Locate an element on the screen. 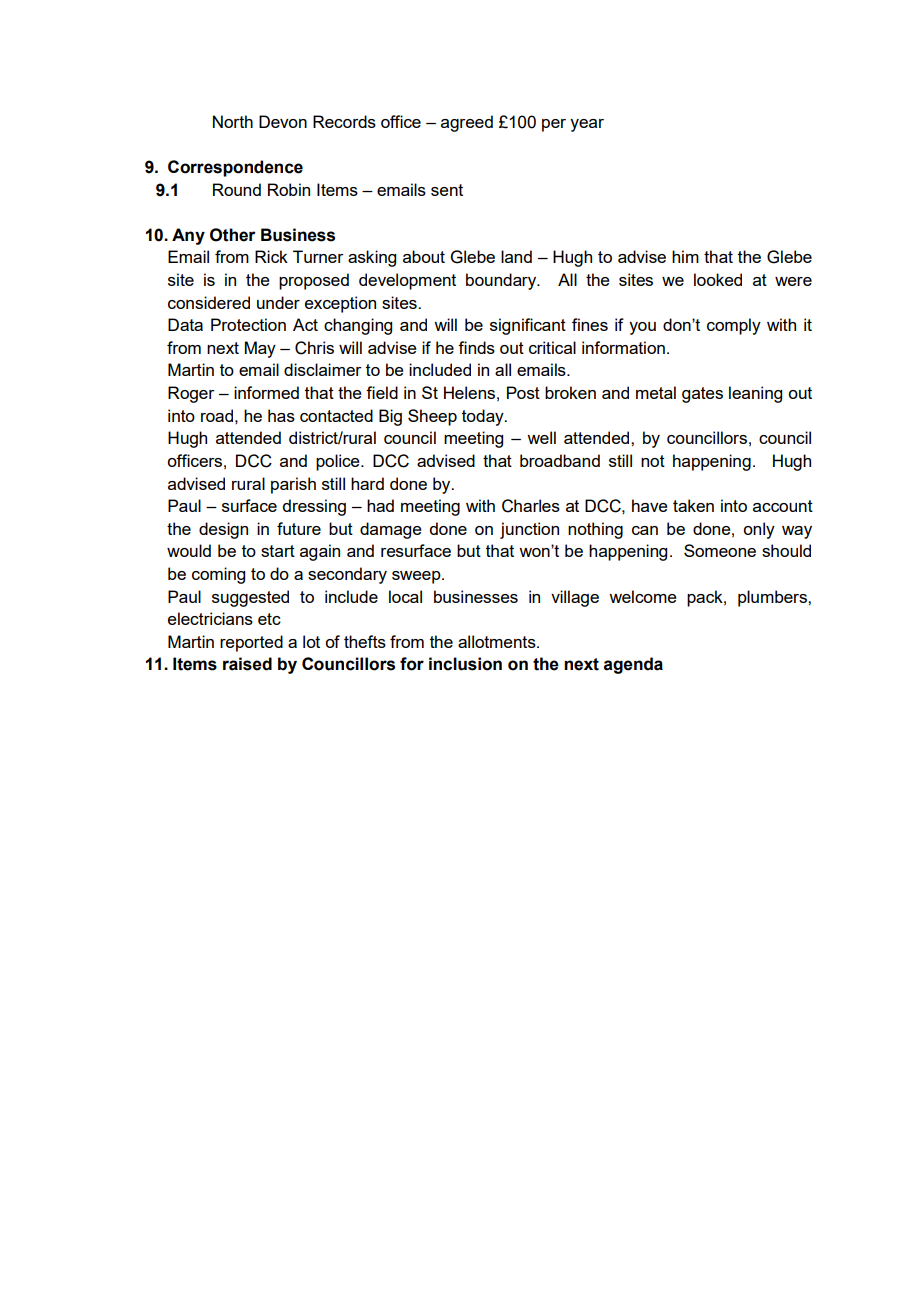 This screenshot has width=924, height=1308. land is located at coordinates (516, 256).
